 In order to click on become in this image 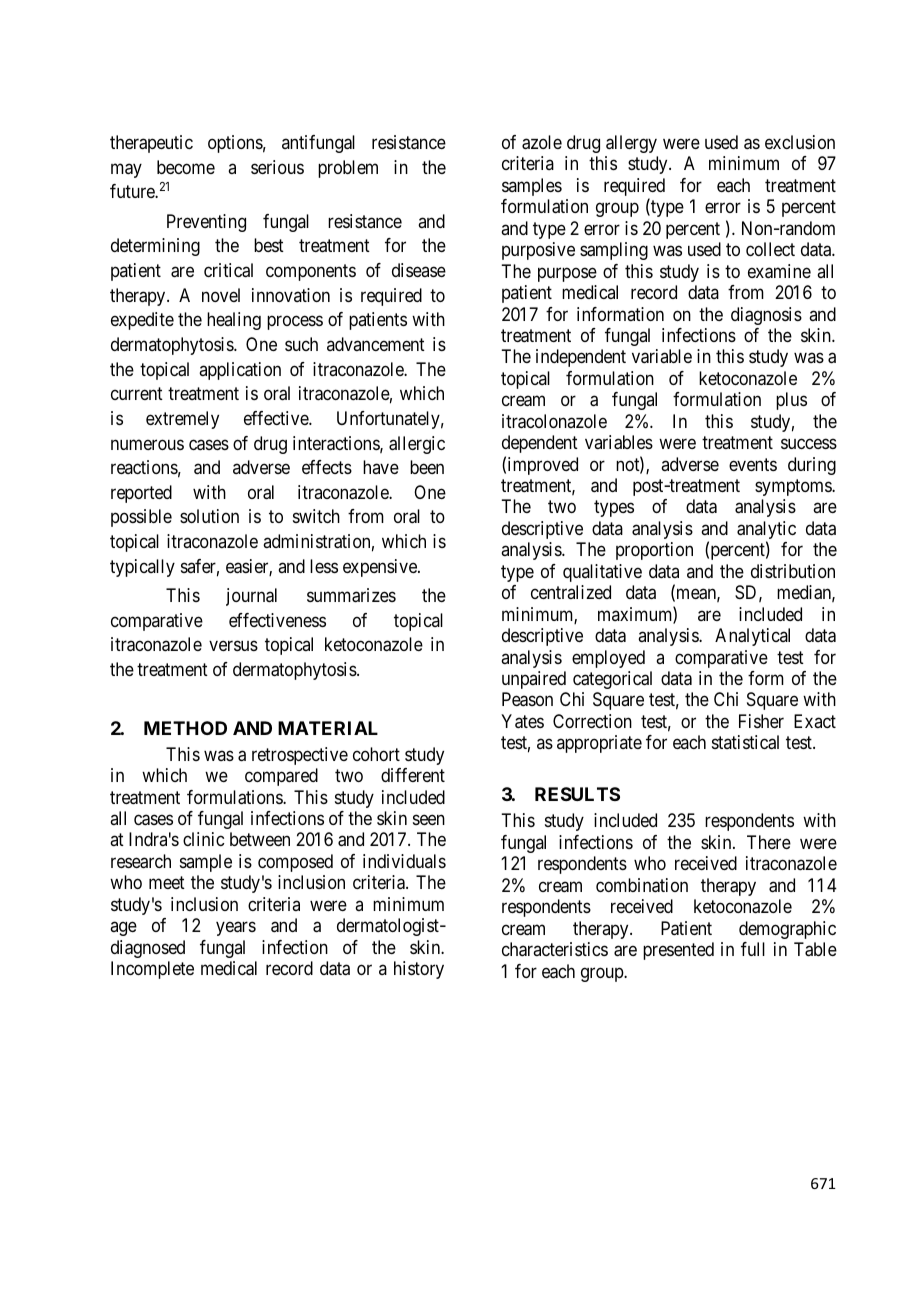, I will do `click(186, 167)`.
